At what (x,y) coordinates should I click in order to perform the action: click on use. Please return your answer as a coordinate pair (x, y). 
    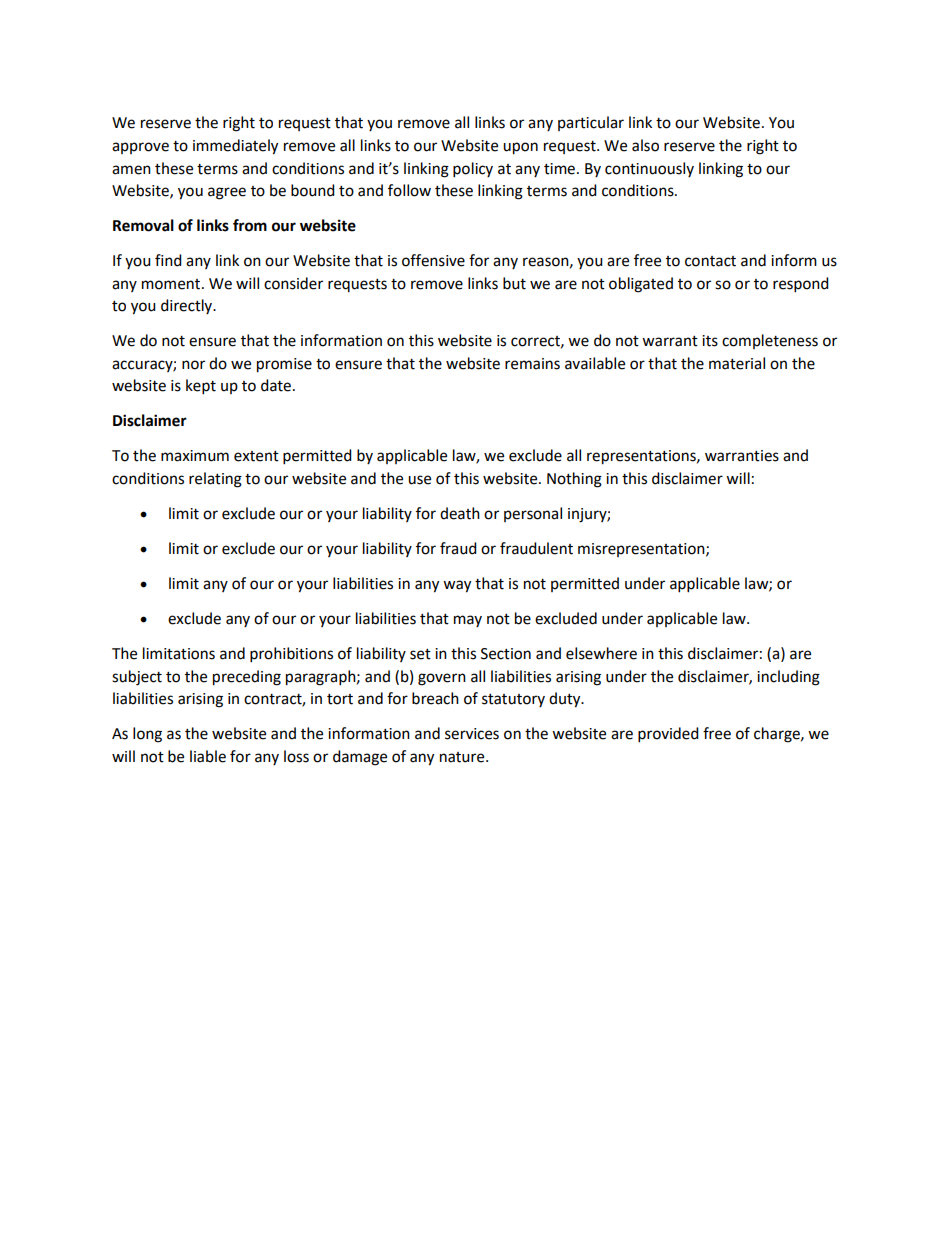
    Looking at the image, I should click on (419, 480).
